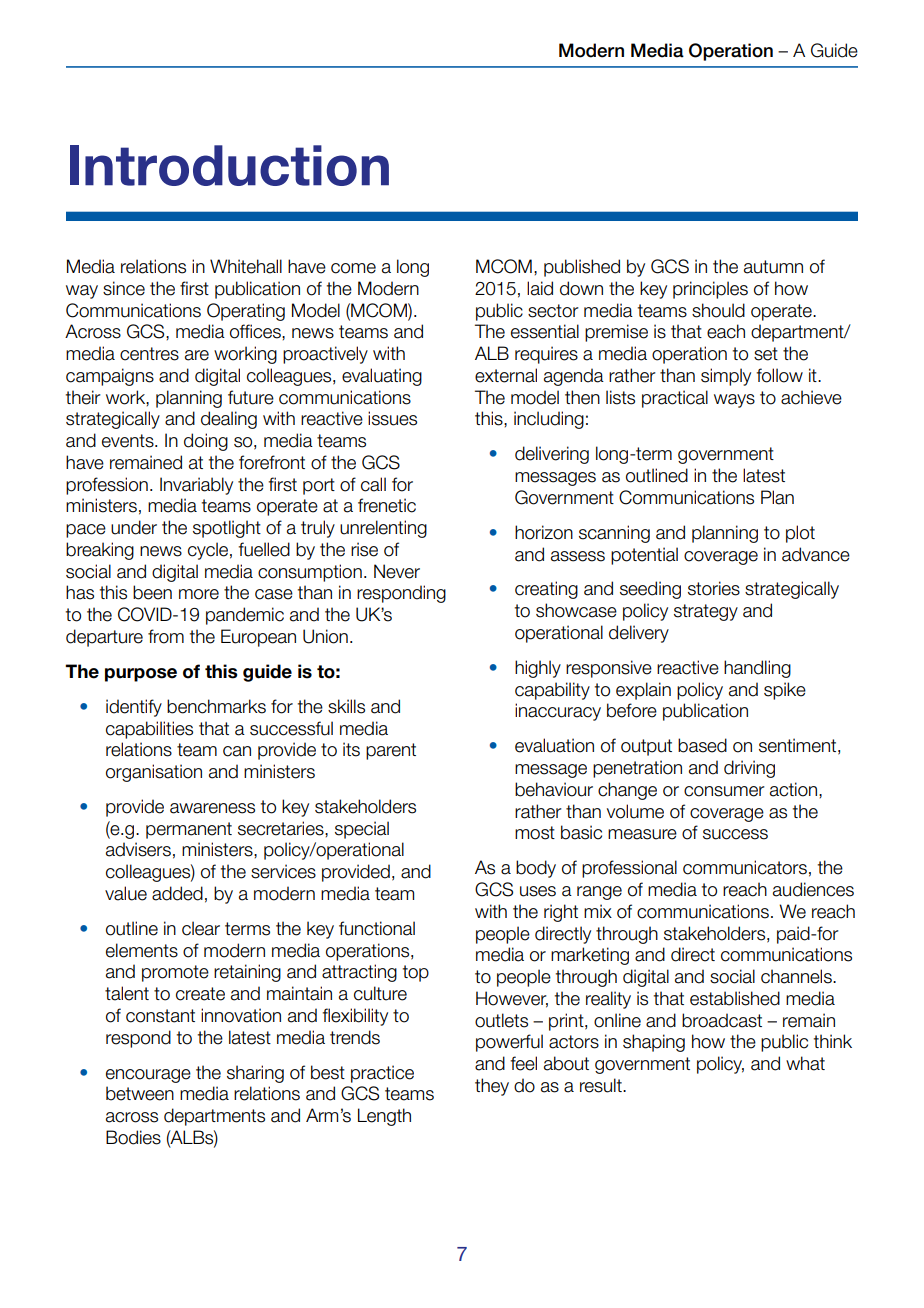  I want to click on frenetic, so click(387, 505).
